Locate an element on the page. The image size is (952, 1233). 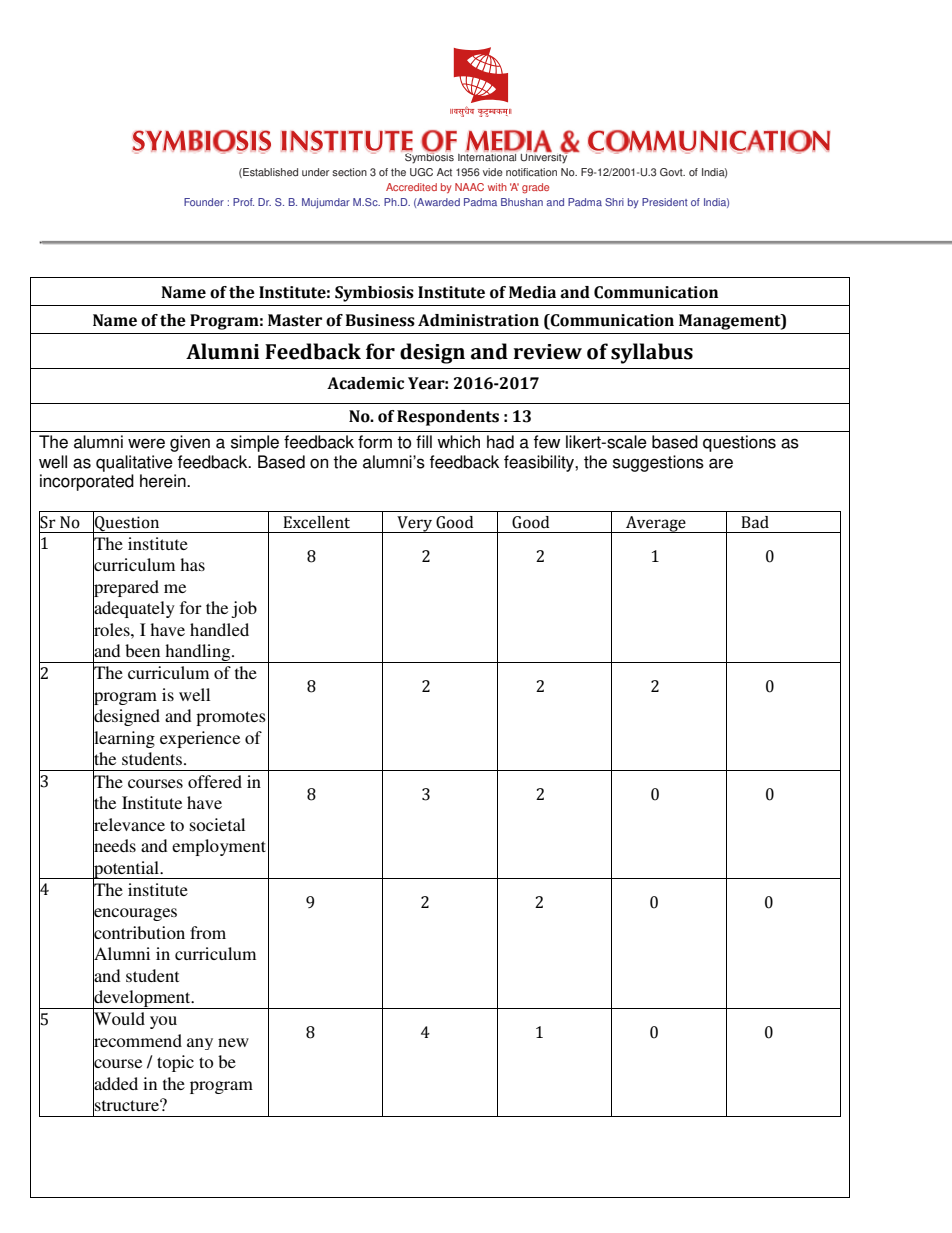
Govt is located at coordinates (672, 172).
